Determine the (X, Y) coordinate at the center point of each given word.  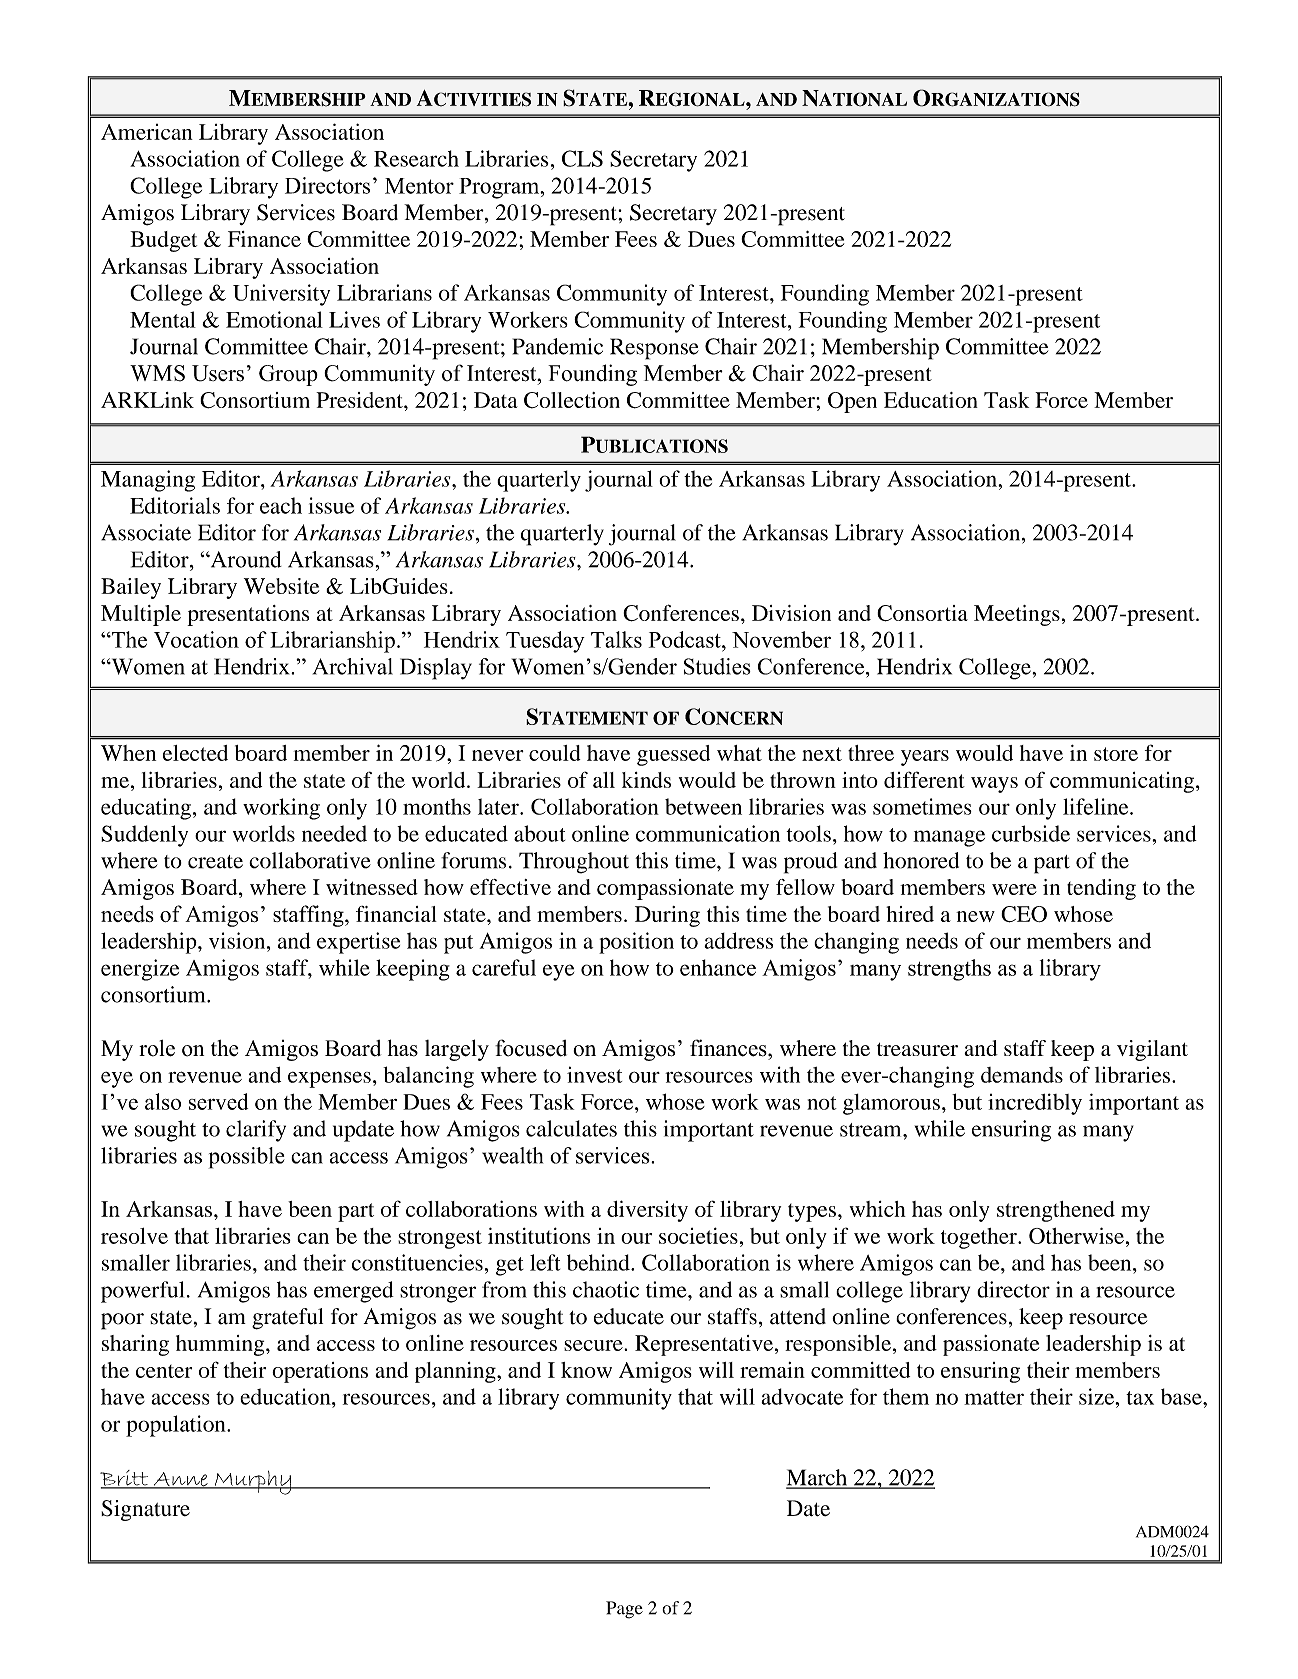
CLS (582, 158)
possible (246, 1158)
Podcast (686, 639)
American (147, 132)
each (281, 505)
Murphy (253, 1483)
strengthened (1056, 1211)
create (215, 862)
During (667, 916)
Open (852, 402)
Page (624, 1610)
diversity (647, 1211)
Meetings (1017, 615)
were (1014, 889)
